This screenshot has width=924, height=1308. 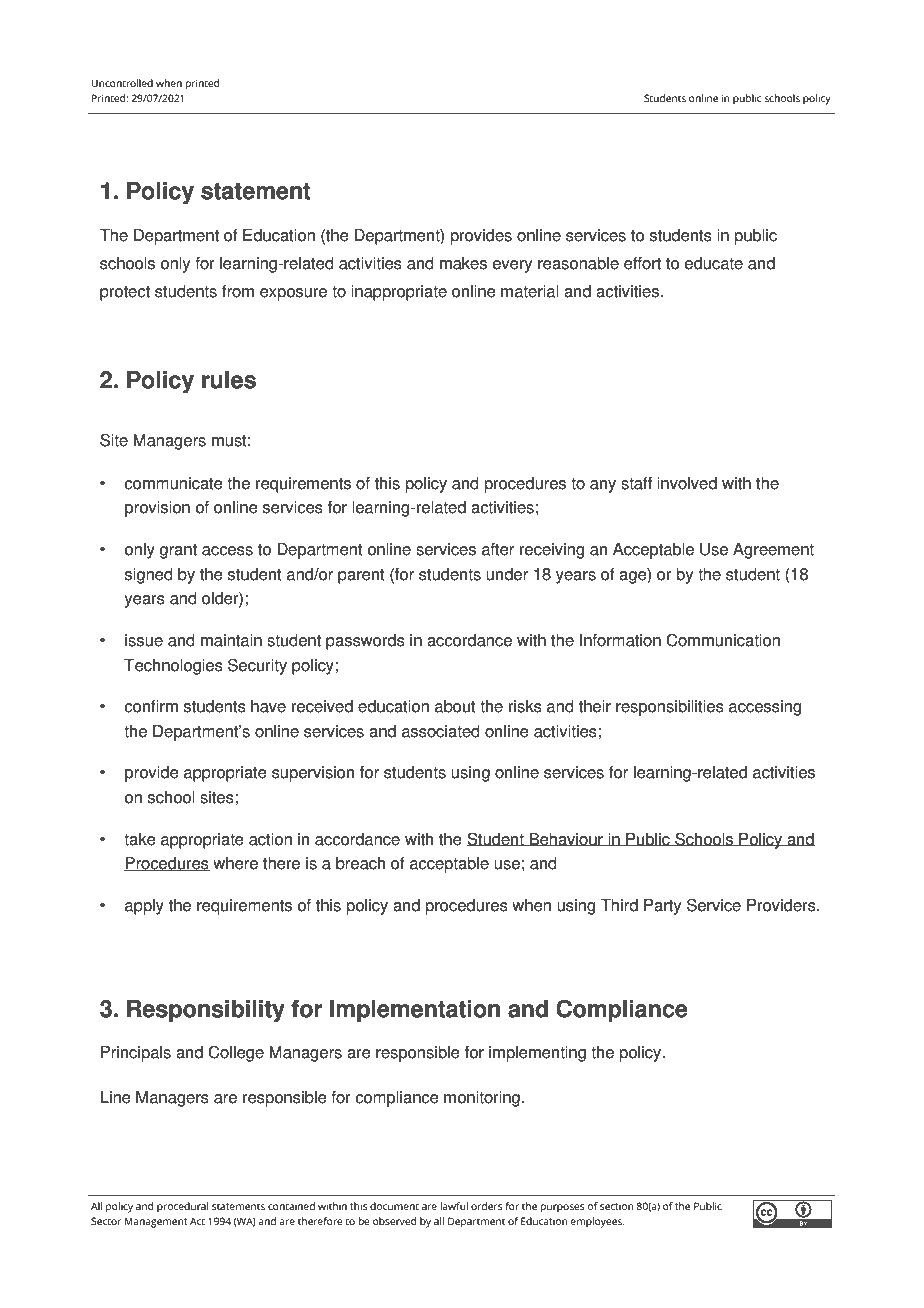 I want to click on after, so click(x=498, y=549).
